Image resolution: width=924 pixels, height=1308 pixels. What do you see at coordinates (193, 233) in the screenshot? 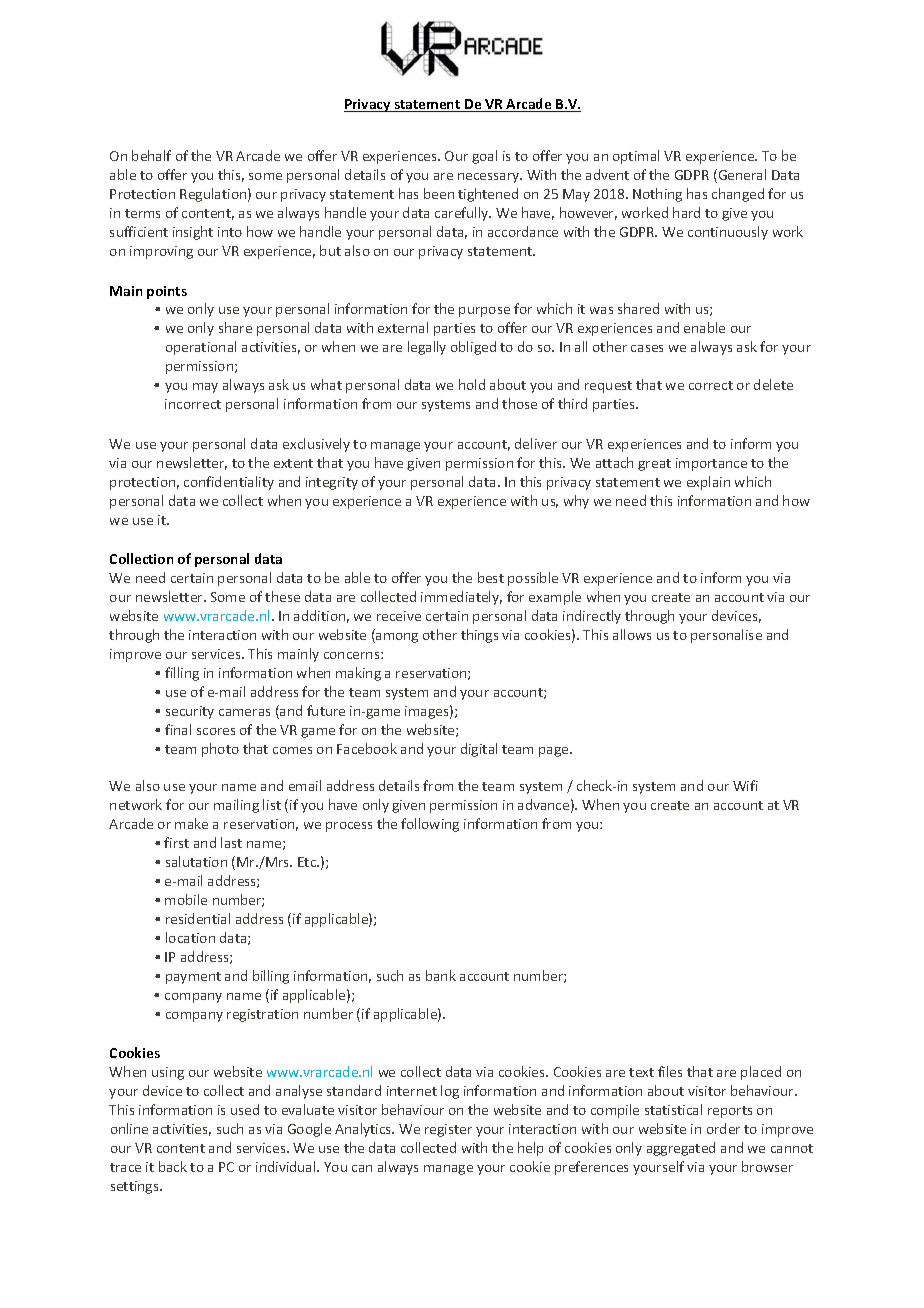
I see `insight` at bounding box center [193, 233].
